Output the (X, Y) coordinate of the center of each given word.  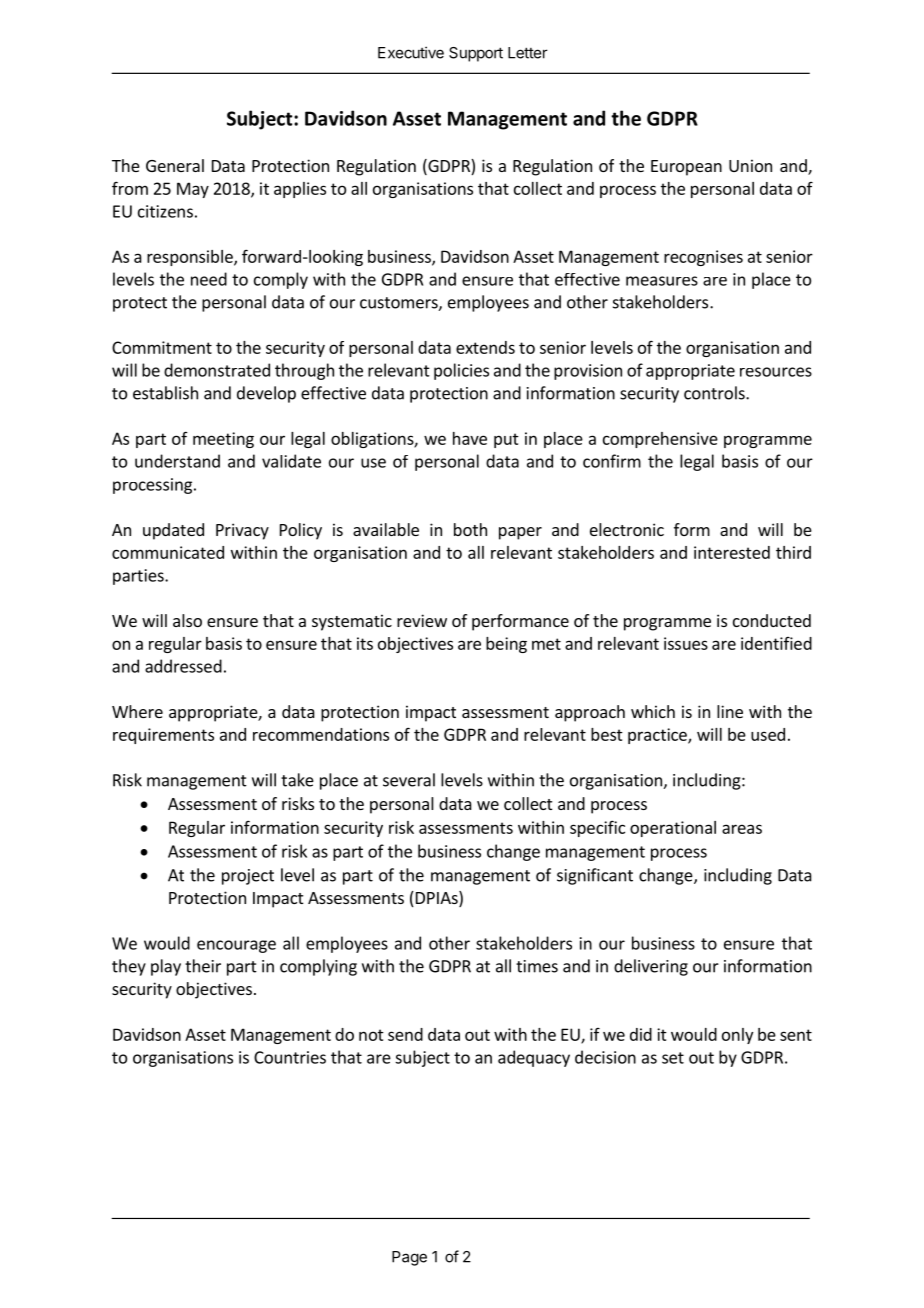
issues (686, 643)
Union (750, 165)
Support (476, 54)
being (506, 645)
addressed (183, 666)
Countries (290, 1057)
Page (409, 1258)
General (175, 165)
